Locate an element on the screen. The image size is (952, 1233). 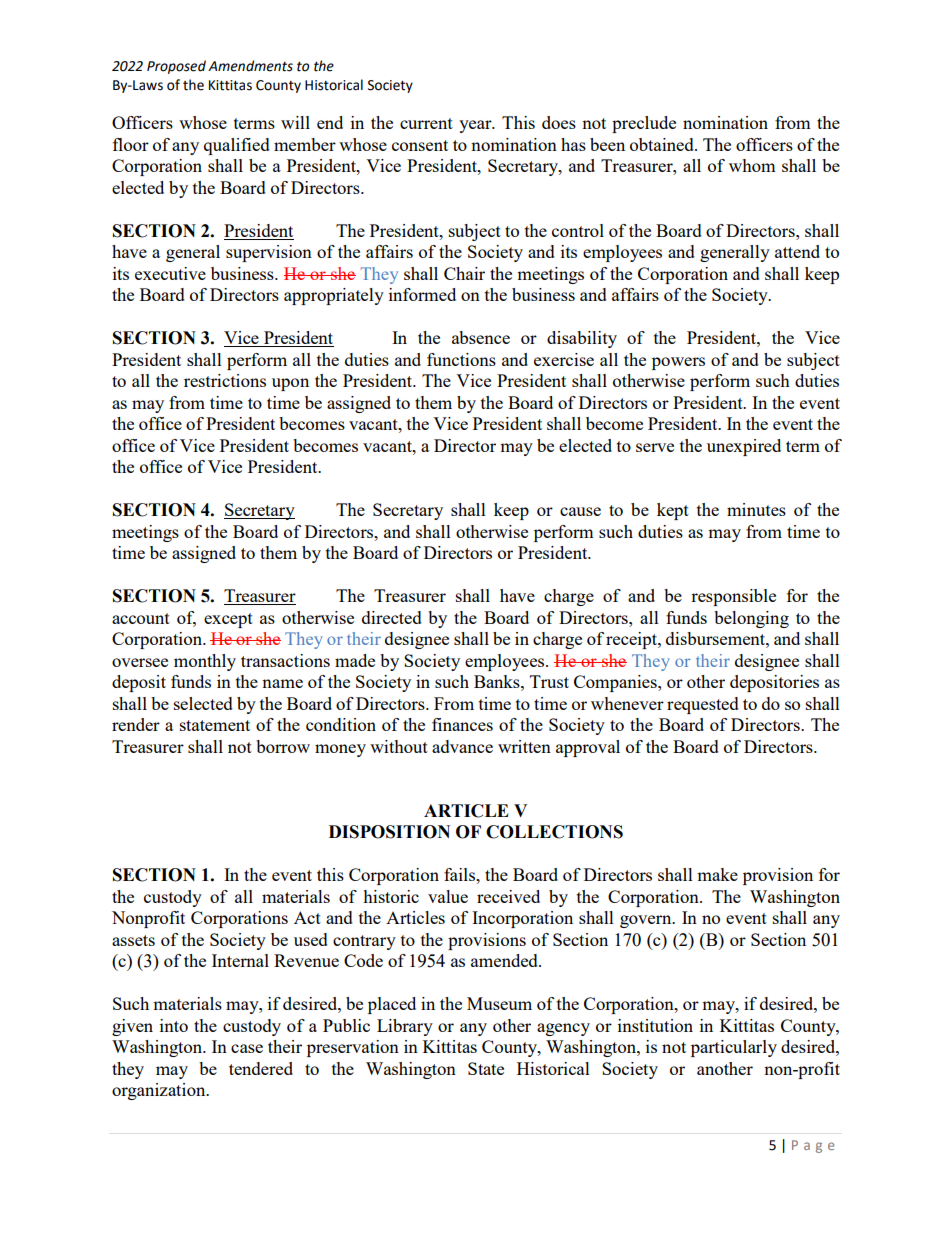
year is located at coordinates (476, 126).
